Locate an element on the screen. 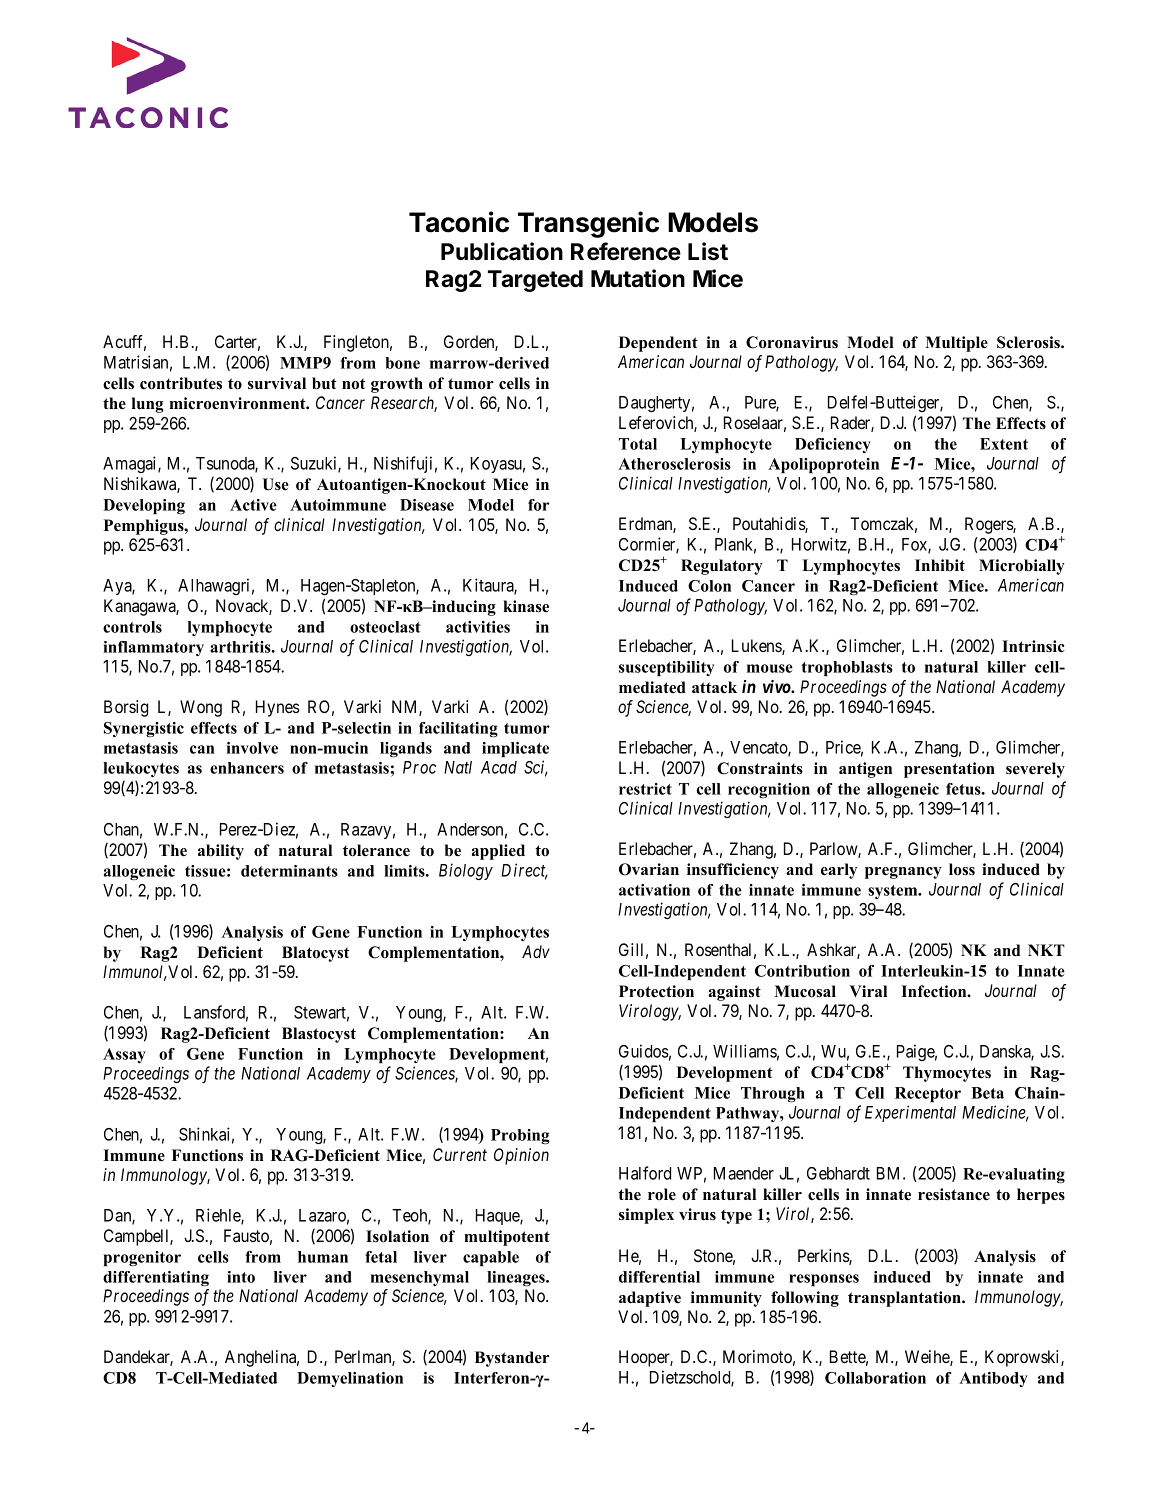 The width and height of the screenshot is (1168, 1512). Multiple is located at coordinates (956, 344).
